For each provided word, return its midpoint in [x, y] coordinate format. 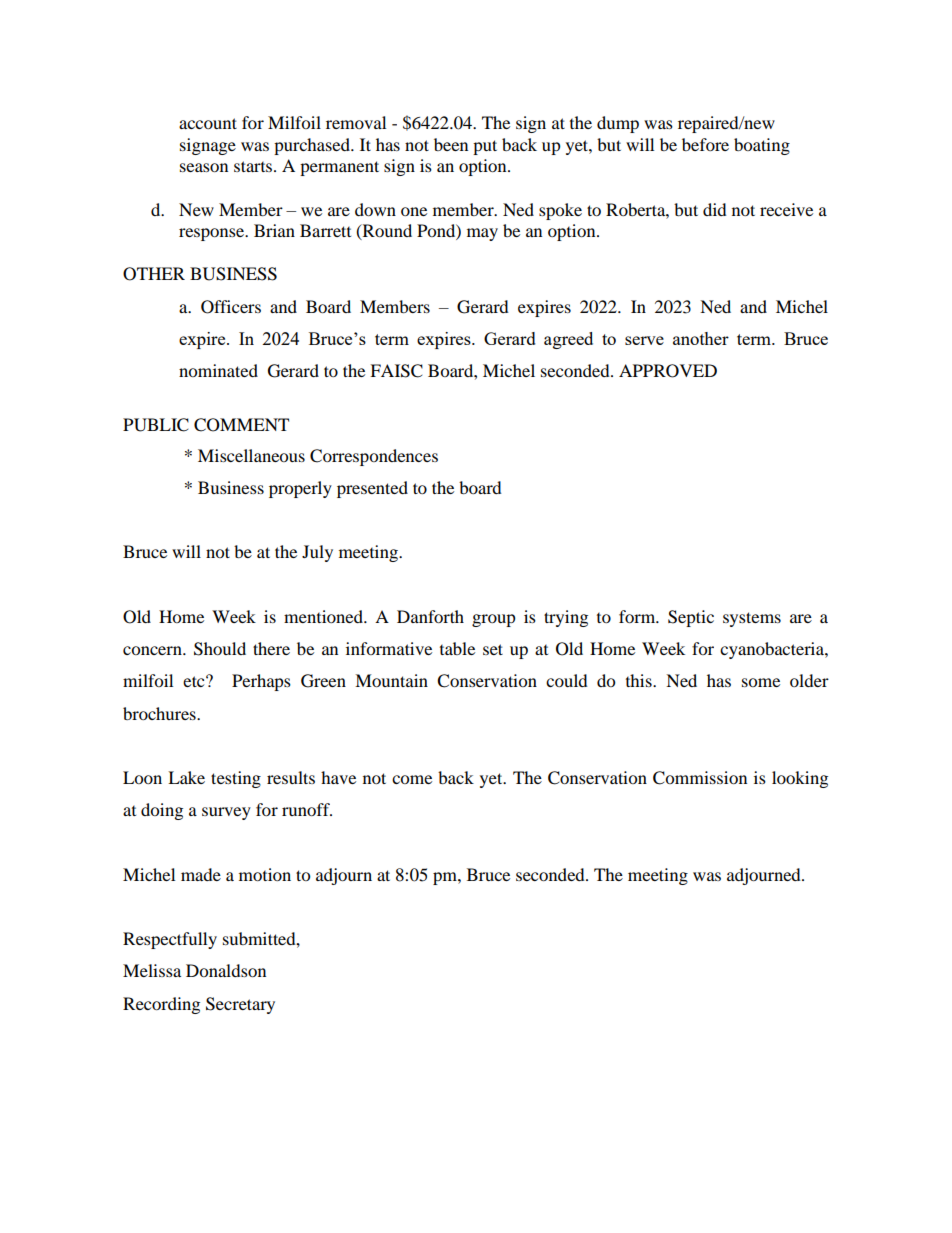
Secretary [240, 1005]
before [705, 144]
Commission [700, 778]
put [485, 147]
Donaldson [226, 970]
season [204, 167]
